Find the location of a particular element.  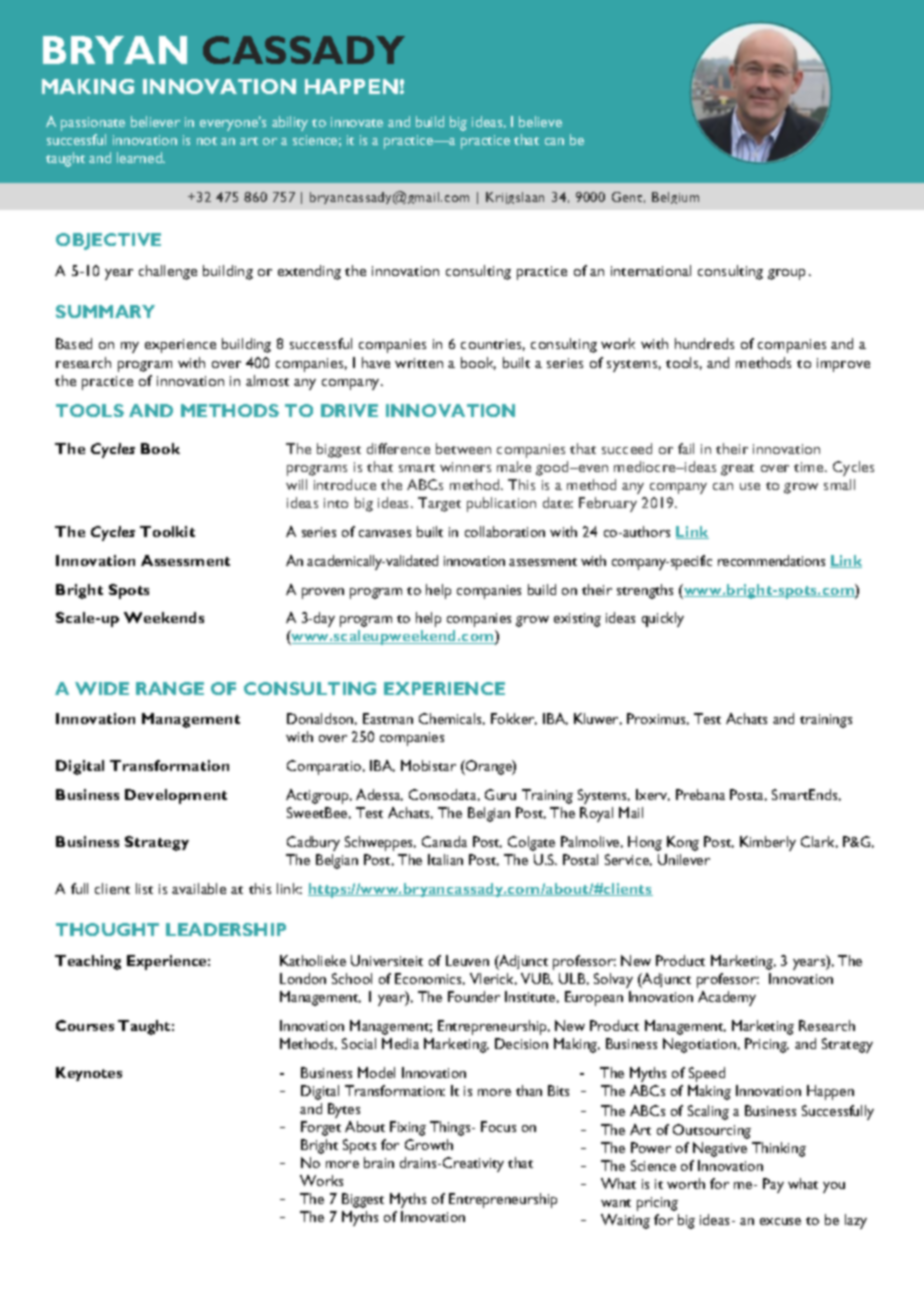

Target is located at coordinates (439, 504).
